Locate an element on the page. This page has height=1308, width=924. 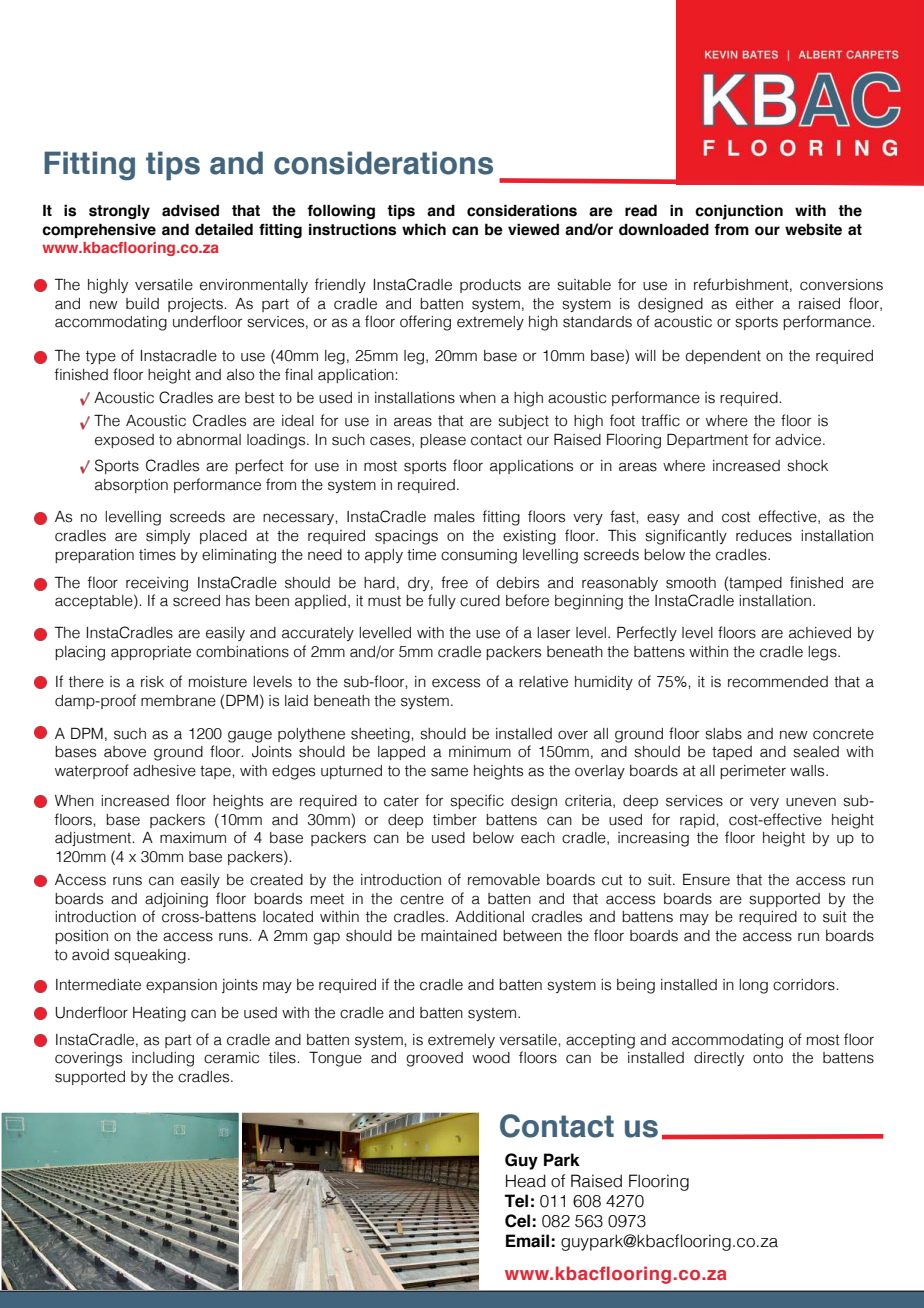
Cel is located at coordinates (517, 1221).
